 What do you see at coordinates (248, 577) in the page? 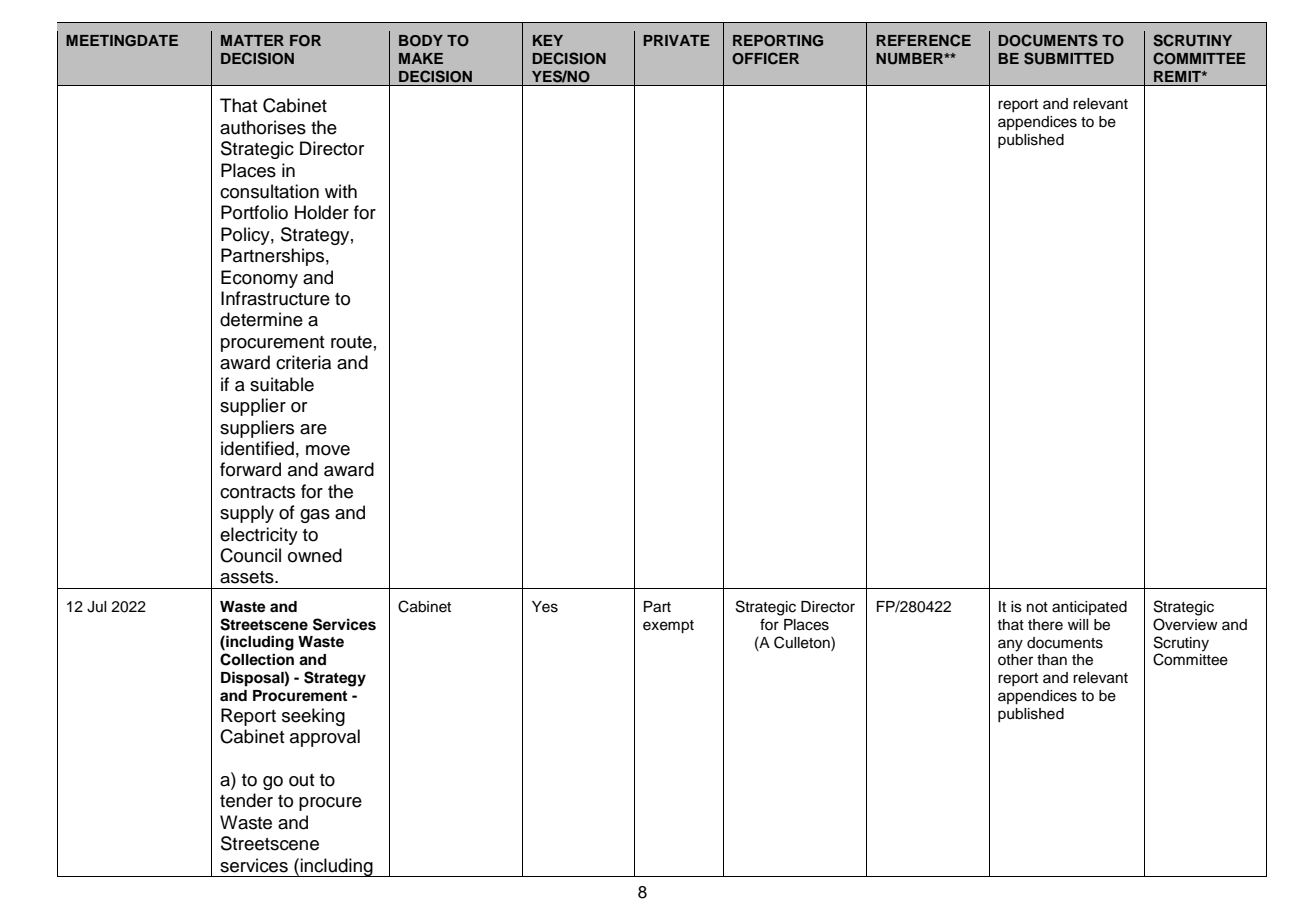
I see `assets` at bounding box center [248, 577].
